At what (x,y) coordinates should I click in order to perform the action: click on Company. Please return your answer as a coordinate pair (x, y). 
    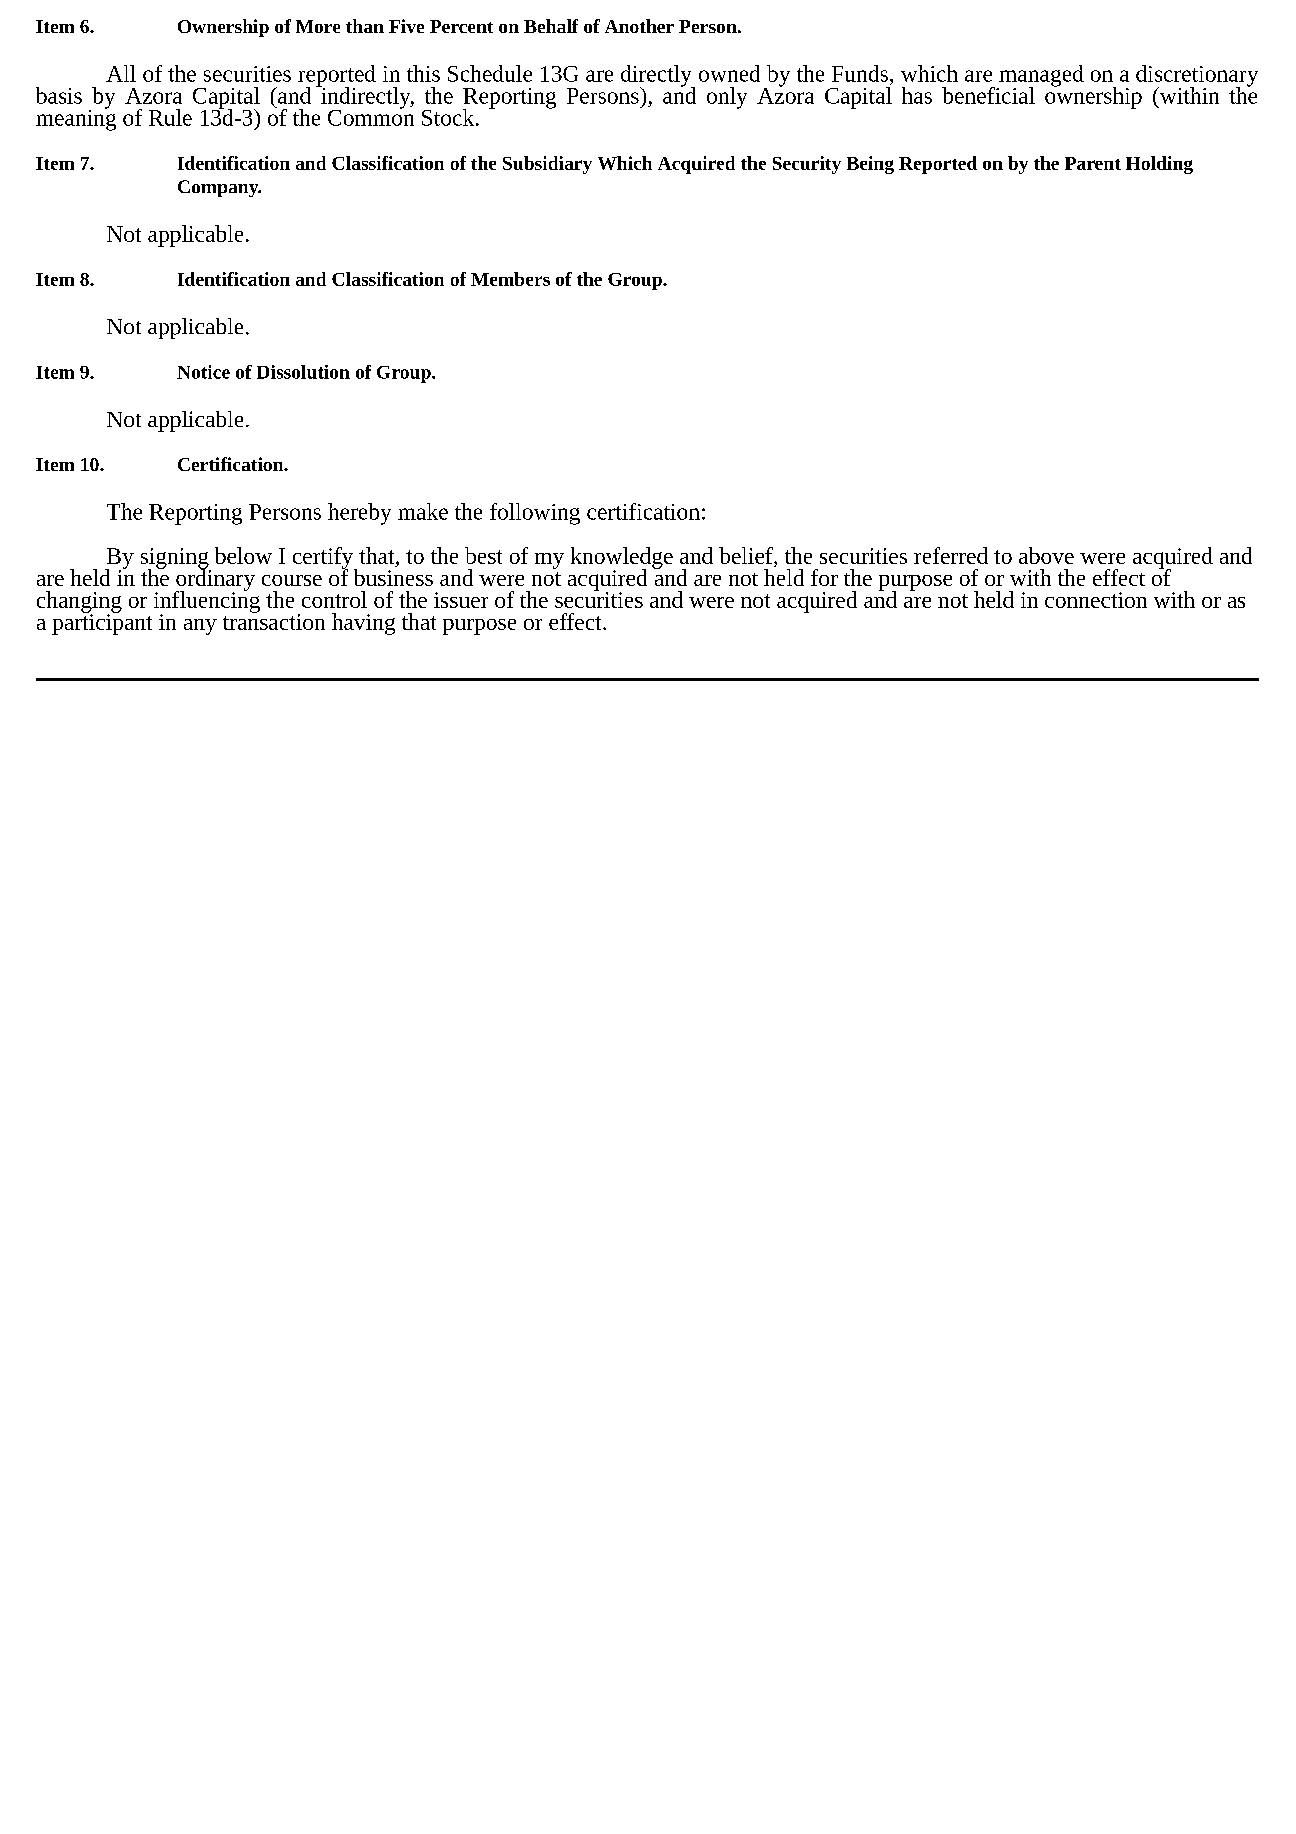
    Looking at the image, I should click on (219, 188).
